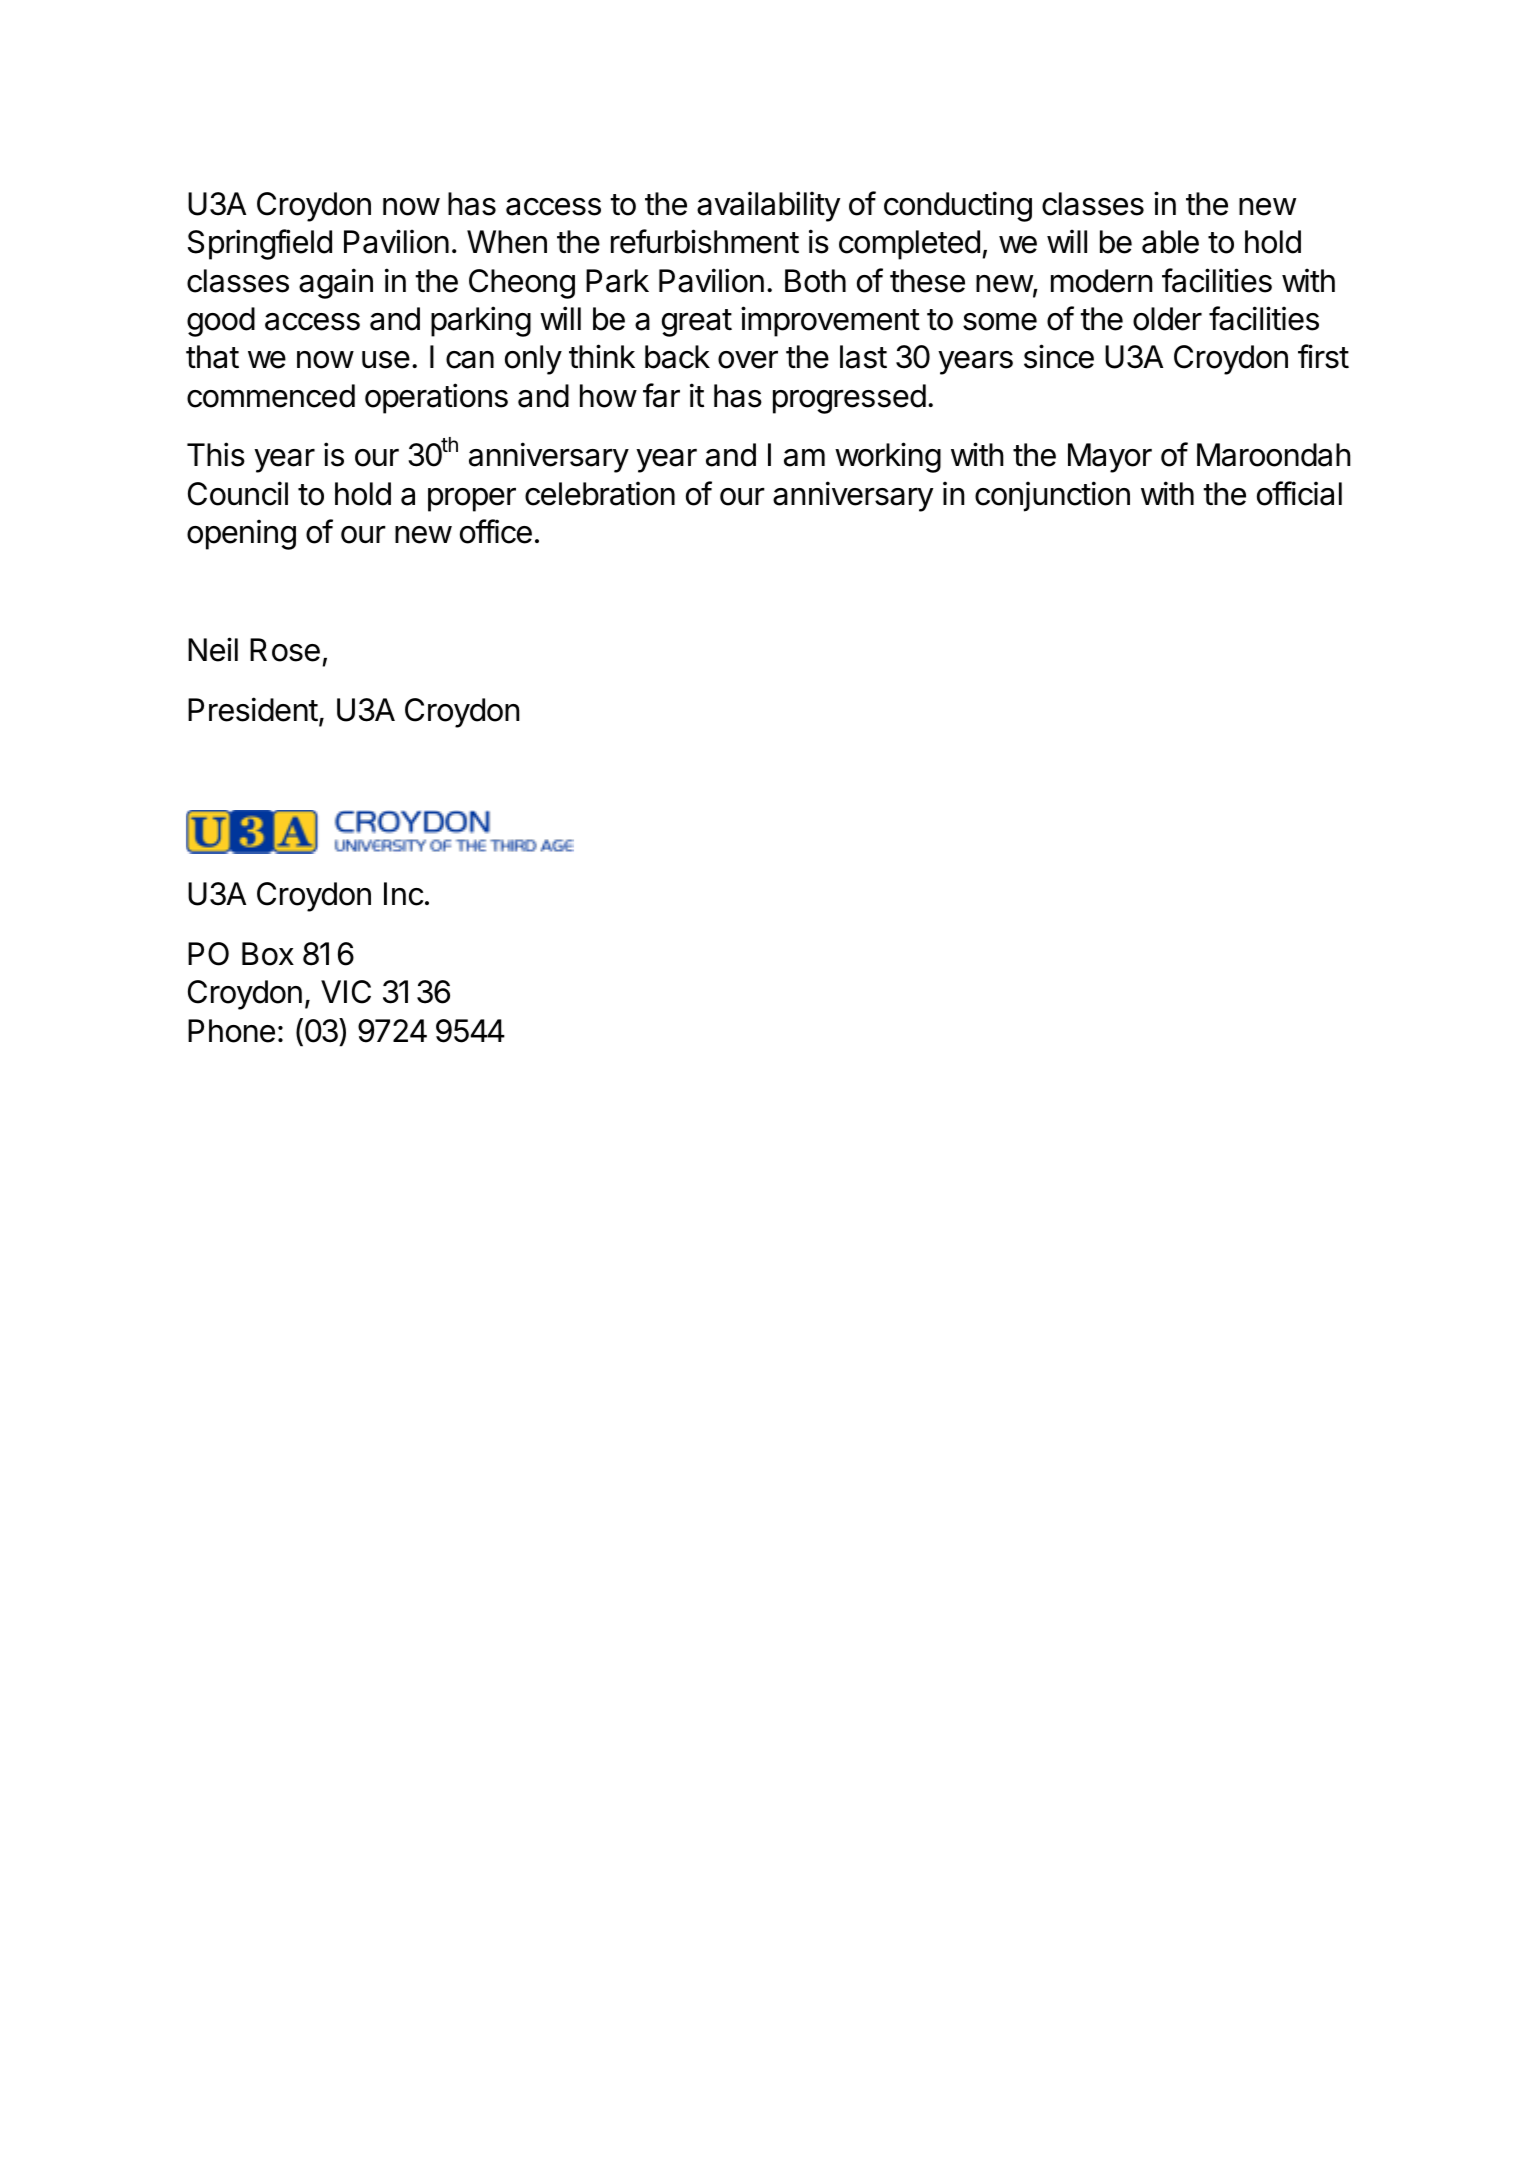 Image resolution: width=1539 pixels, height=2177 pixels. I want to click on Springfield, so click(260, 244).
